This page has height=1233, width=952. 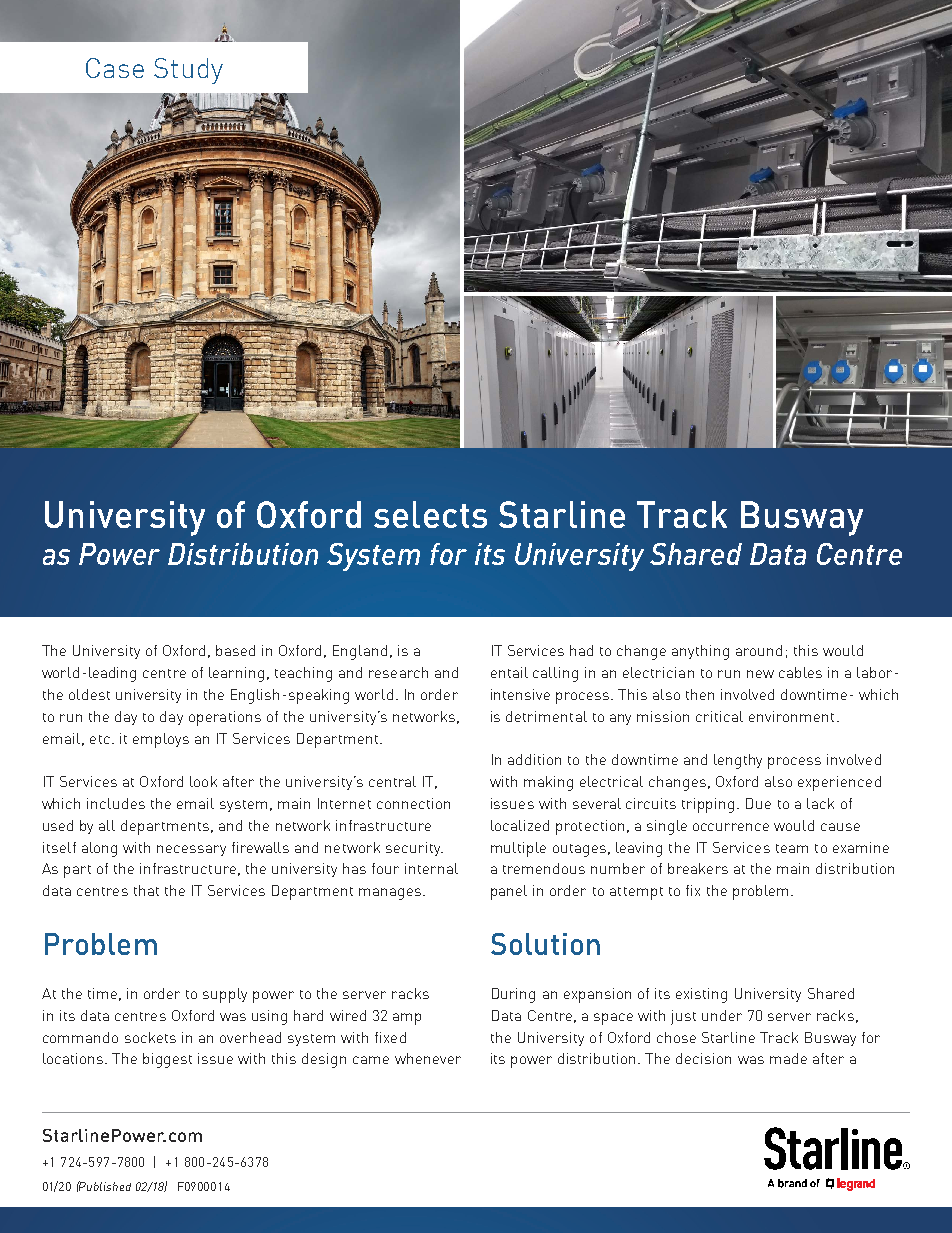 I want to click on sockets, so click(x=150, y=1037).
